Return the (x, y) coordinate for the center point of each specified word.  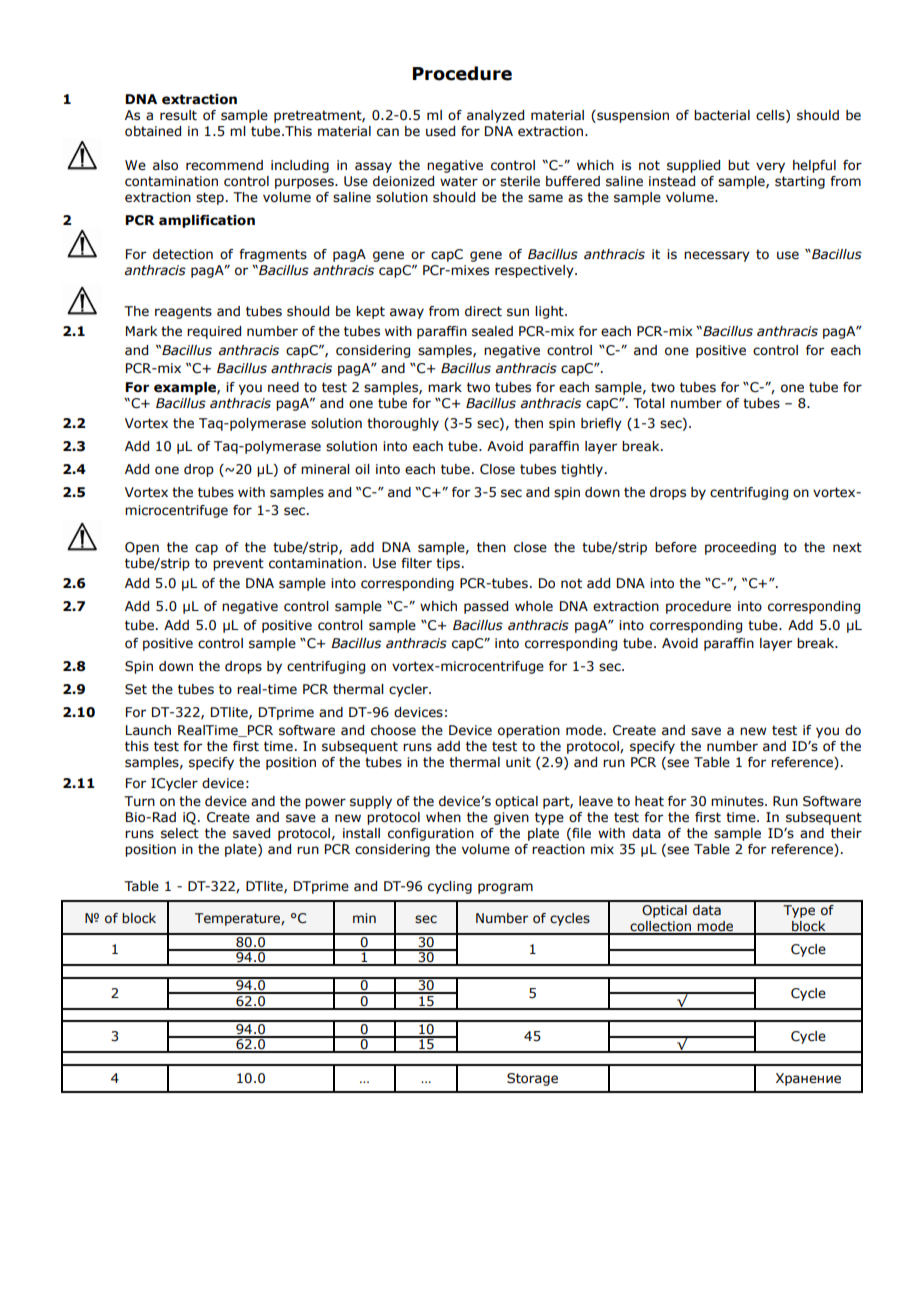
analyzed (495, 116)
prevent (238, 564)
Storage (532, 1079)
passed (486, 607)
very (770, 167)
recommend (224, 165)
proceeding (740, 548)
